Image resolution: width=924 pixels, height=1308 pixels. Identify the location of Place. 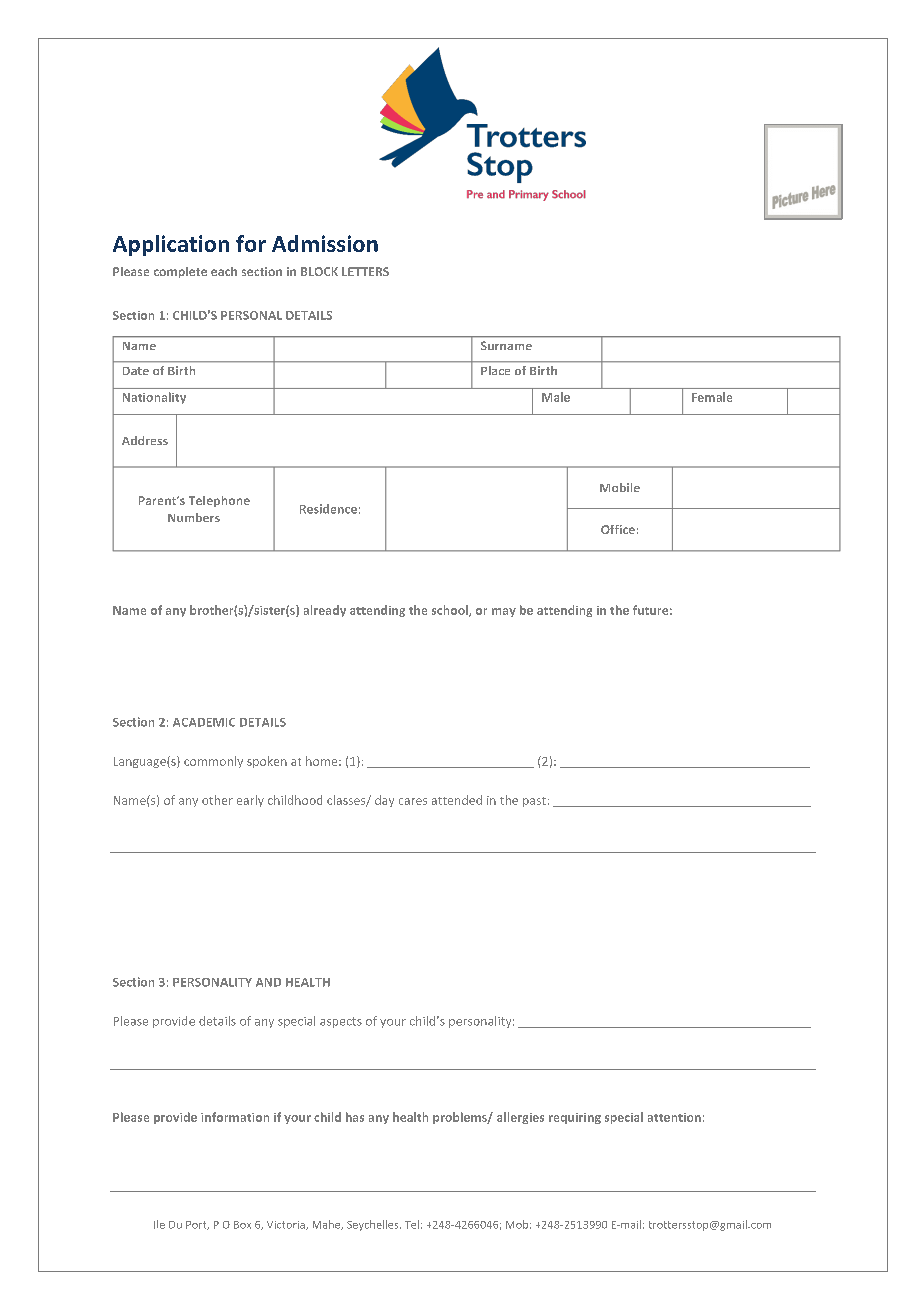
(495, 370).
